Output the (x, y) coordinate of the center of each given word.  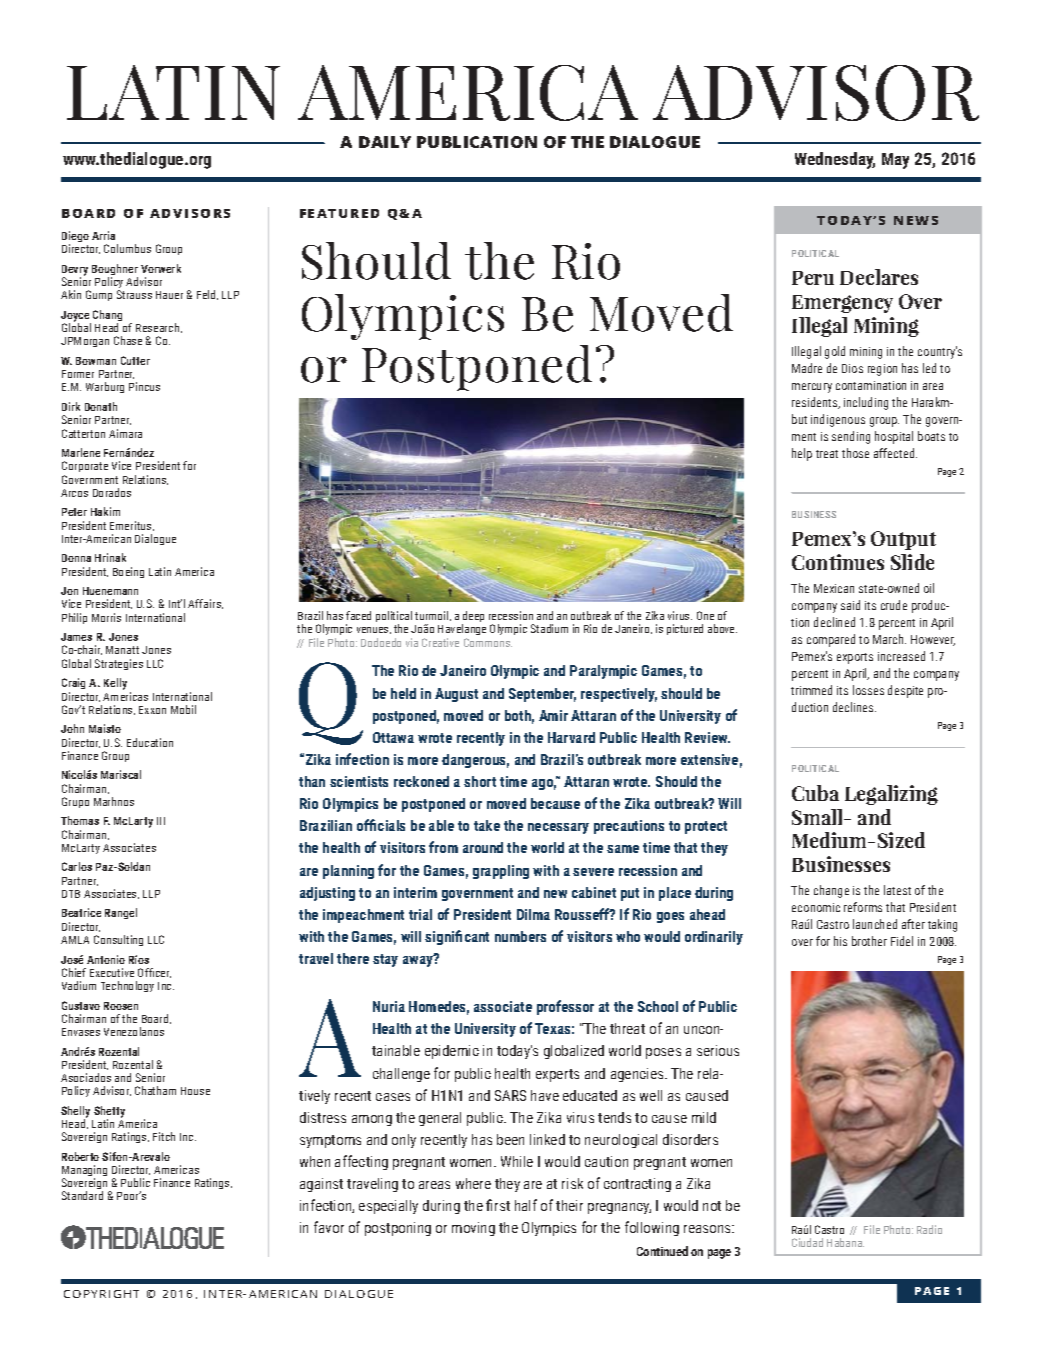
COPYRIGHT (101, 1294)
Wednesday (835, 160)
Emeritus (132, 526)
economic (816, 907)
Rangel (121, 913)
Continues (838, 562)
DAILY (385, 142)
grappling (501, 872)
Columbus (127, 248)
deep (473, 618)
